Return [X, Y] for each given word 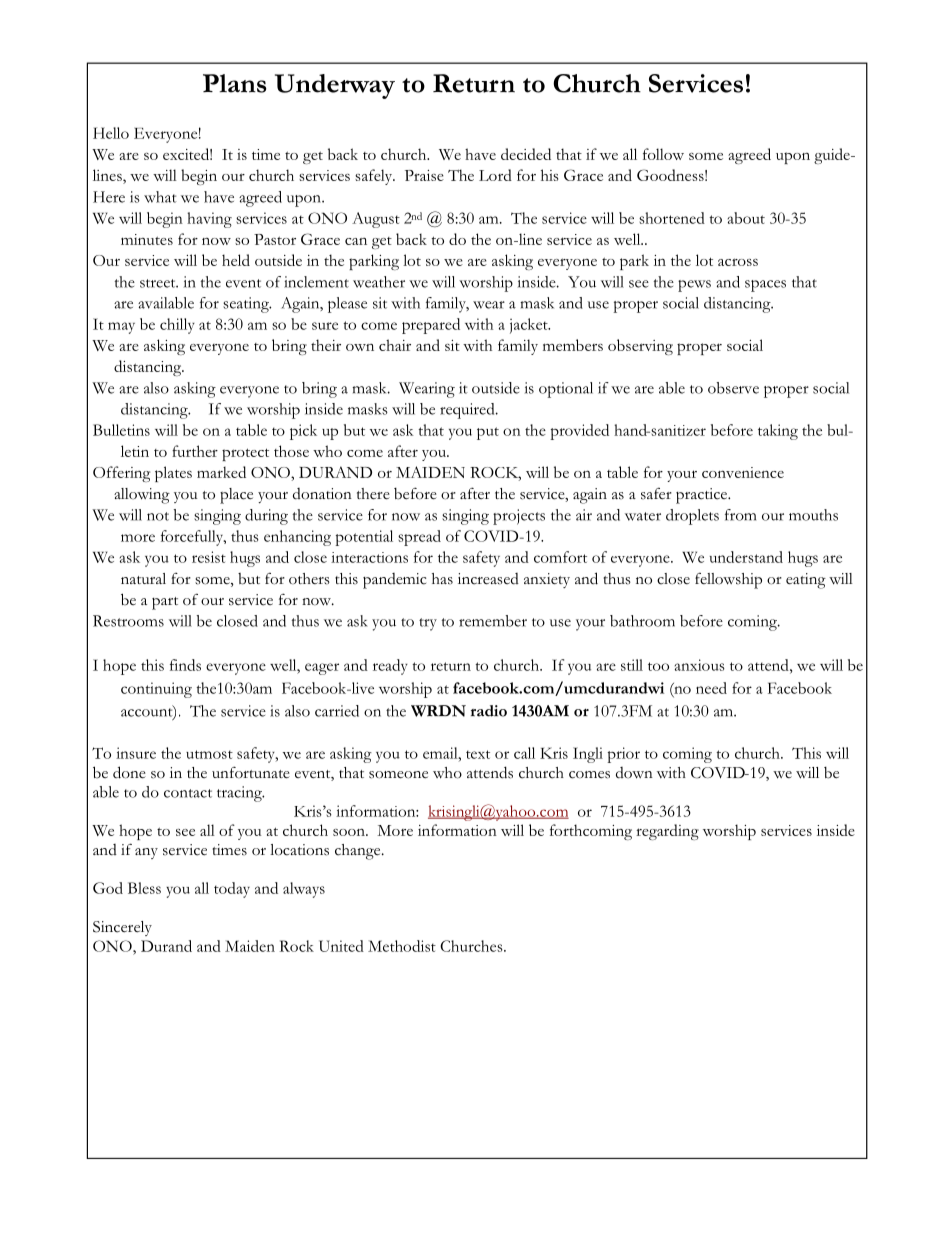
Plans [235, 83]
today [232, 890]
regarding [667, 832]
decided [526, 154]
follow [663, 154]
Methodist [402, 946]
